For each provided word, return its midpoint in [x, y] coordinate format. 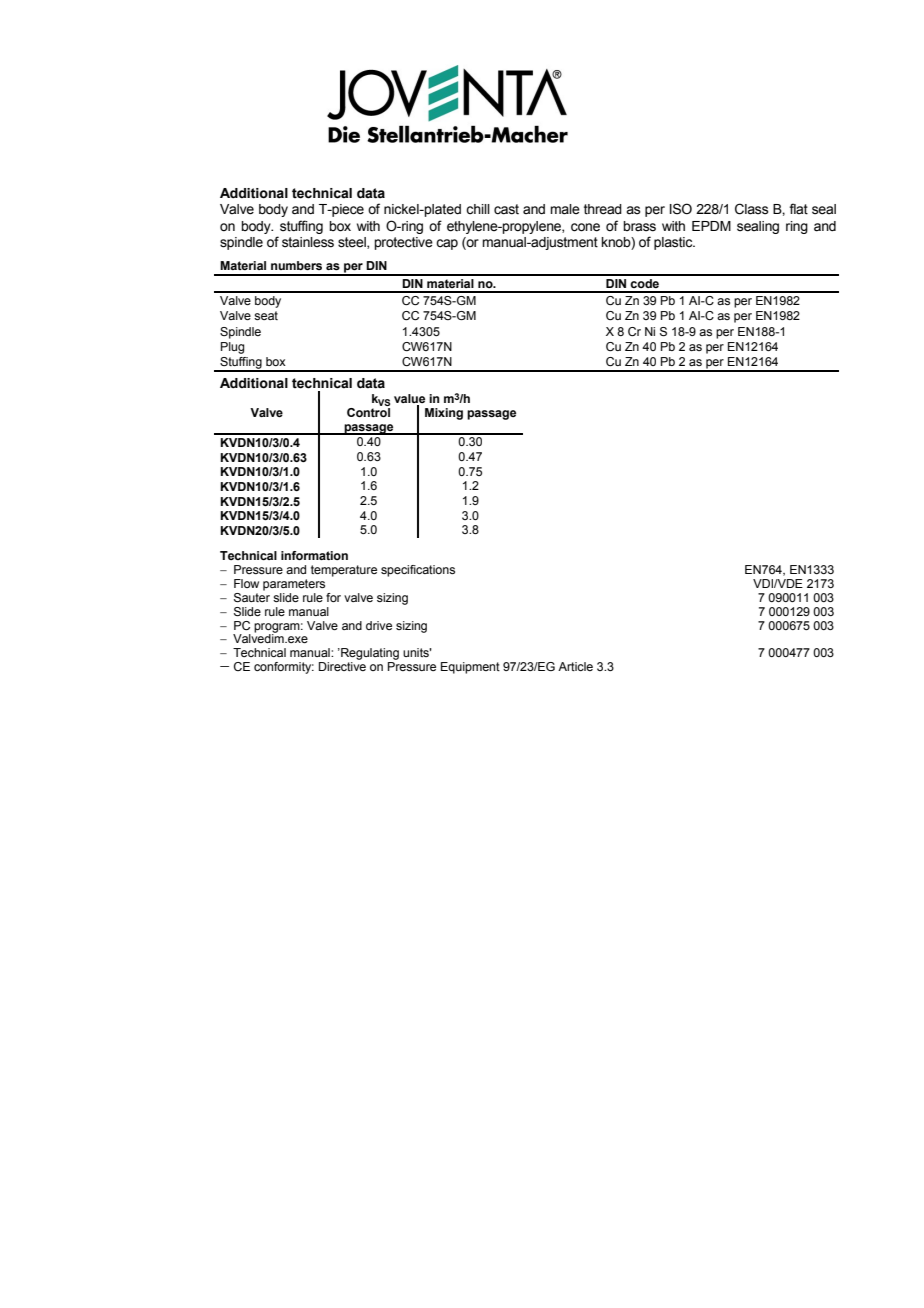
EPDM [711, 226]
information [314, 555]
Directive [342, 666]
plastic [674, 243]
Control [368, 411]
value [409, 398]
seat [266, 315]
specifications [418, 571]
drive [379, 625]
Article [575, 666]
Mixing [444, 414]
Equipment [470, 668]
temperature [344, 571]
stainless [308, 242]
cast [506, 209]
